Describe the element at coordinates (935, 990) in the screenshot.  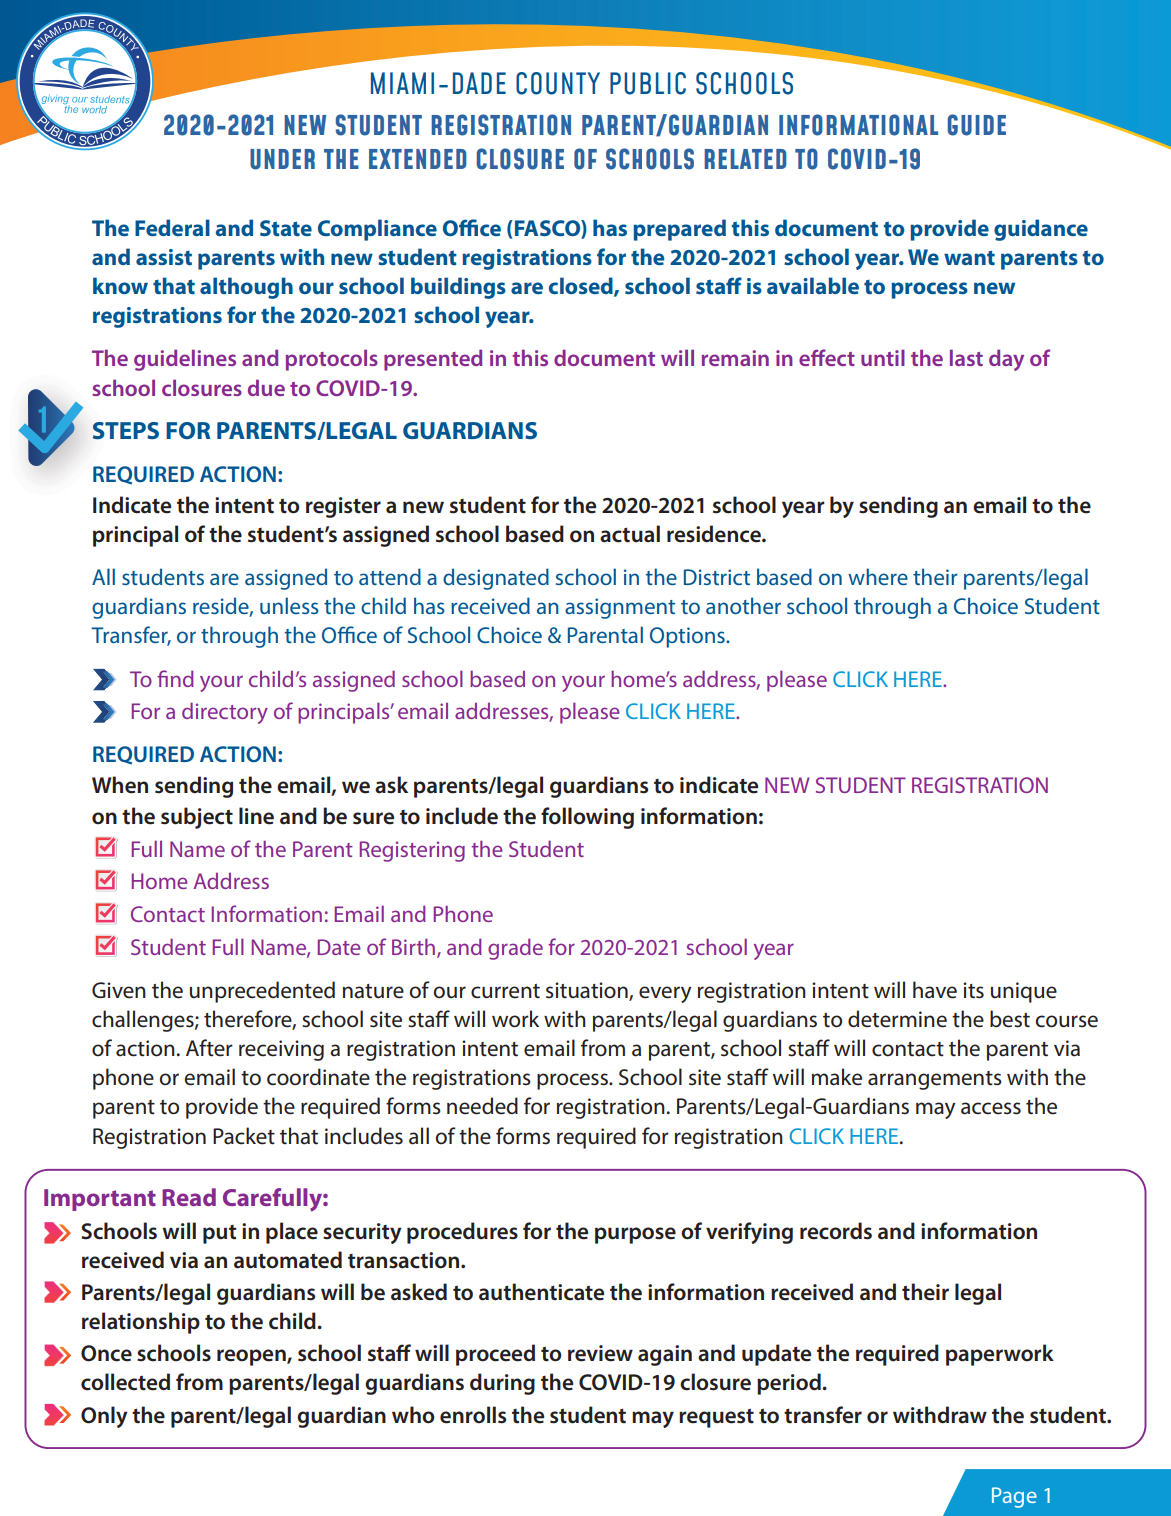
I see `have` at that location.
